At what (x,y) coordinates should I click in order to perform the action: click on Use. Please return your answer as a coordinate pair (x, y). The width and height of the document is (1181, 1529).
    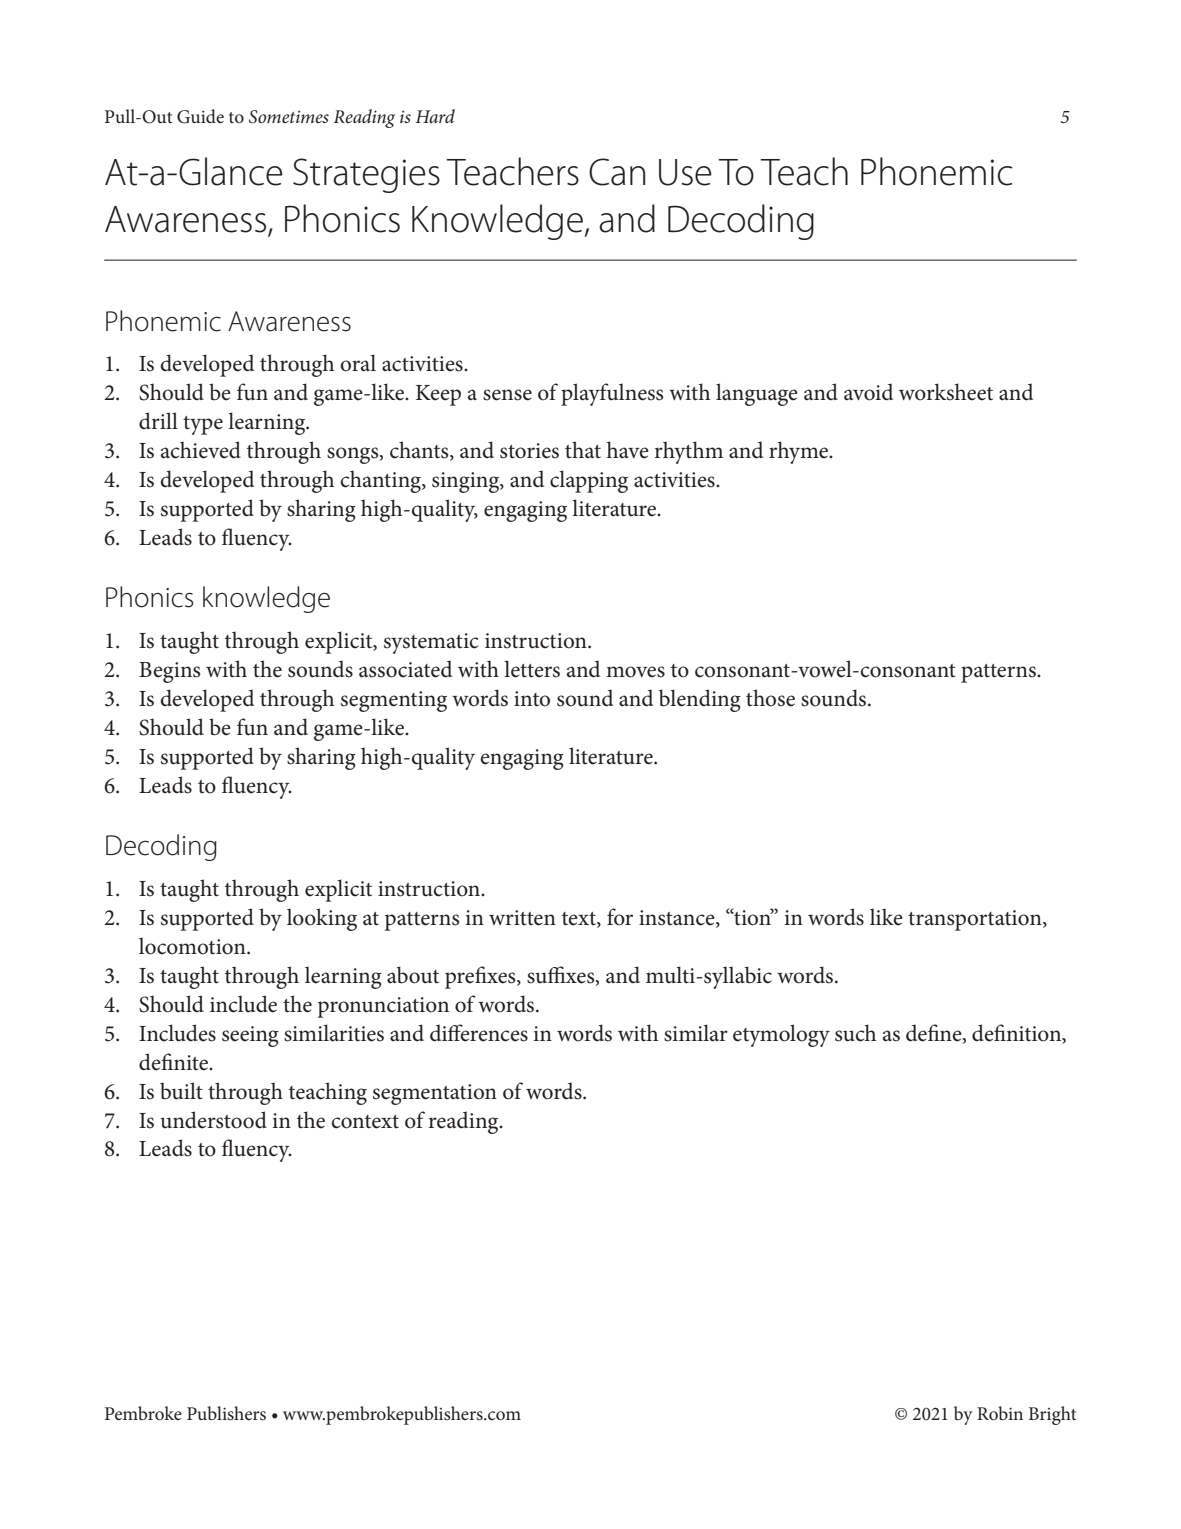
    Looking at the image, I should click on (685, 172).
